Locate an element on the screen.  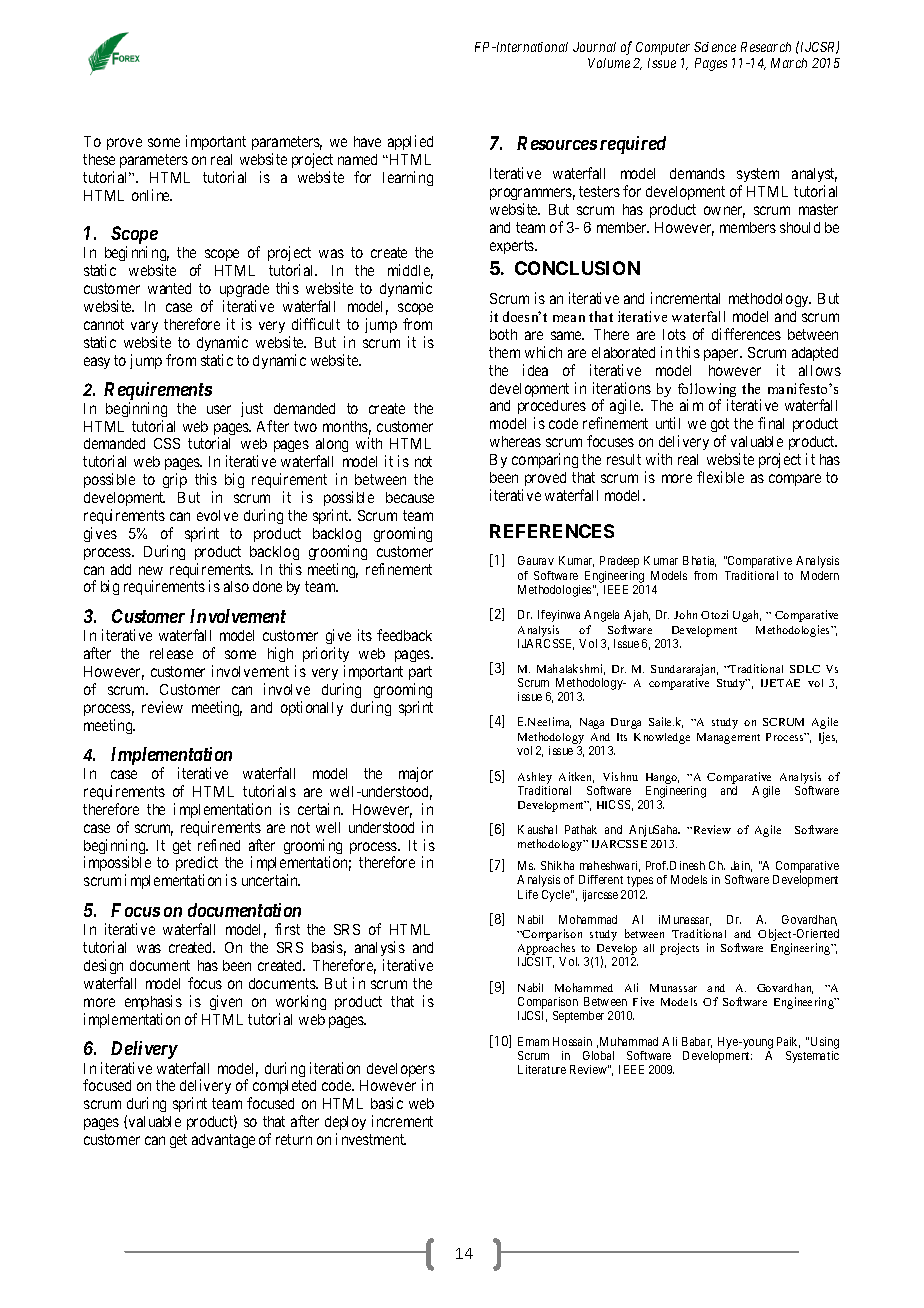
major is located at coordinates (416, 774).
